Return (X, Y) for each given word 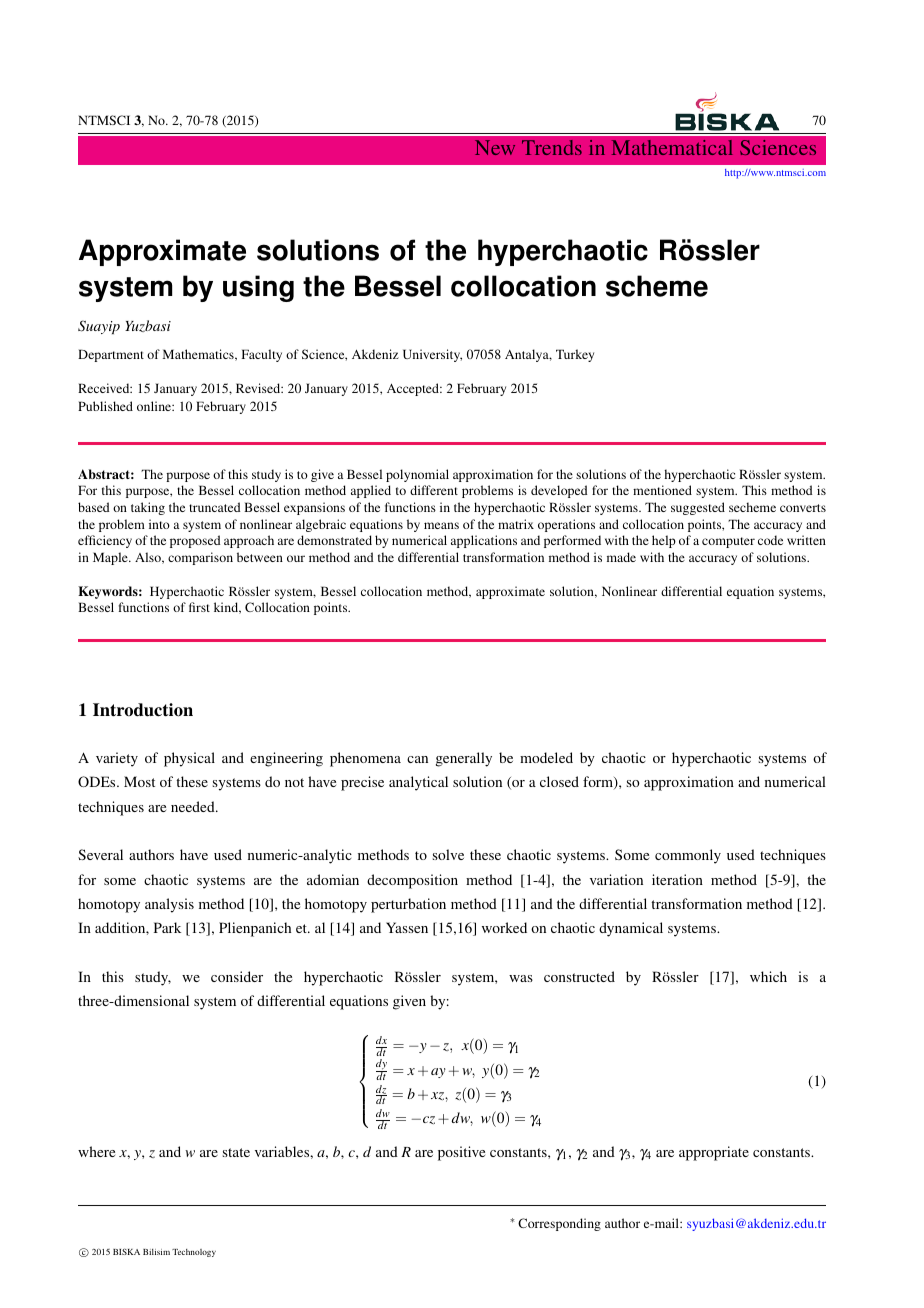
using (258, 288)
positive (461, 1153)
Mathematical (672, 147)
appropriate (714, 1153)
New (495, 147)
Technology (194, 1253)
